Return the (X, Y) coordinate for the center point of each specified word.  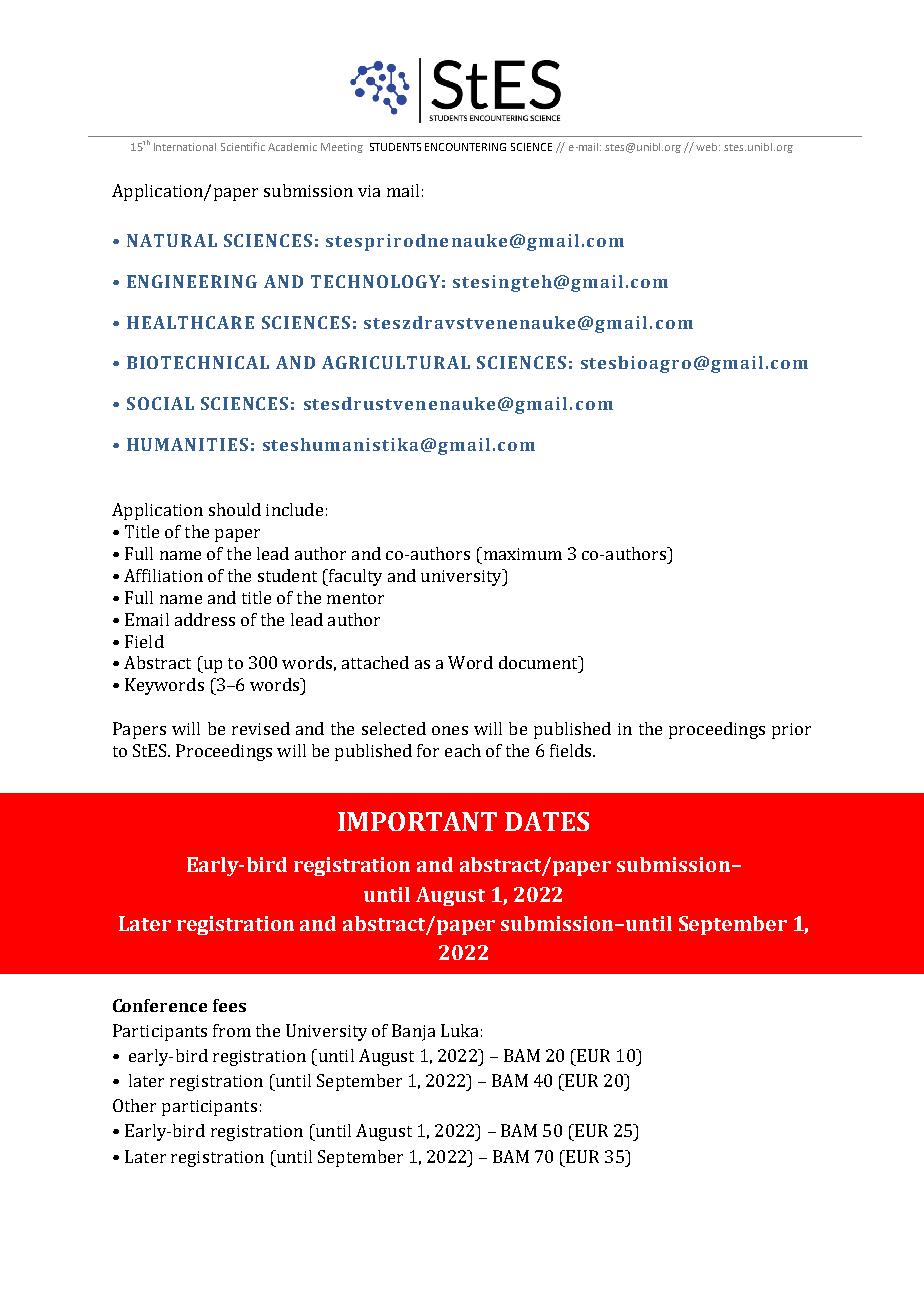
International (185, 147)
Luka (459, 1030)
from (232, 1030)
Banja (413, 1032)
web (708, 147)
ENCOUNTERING (465, 147)
